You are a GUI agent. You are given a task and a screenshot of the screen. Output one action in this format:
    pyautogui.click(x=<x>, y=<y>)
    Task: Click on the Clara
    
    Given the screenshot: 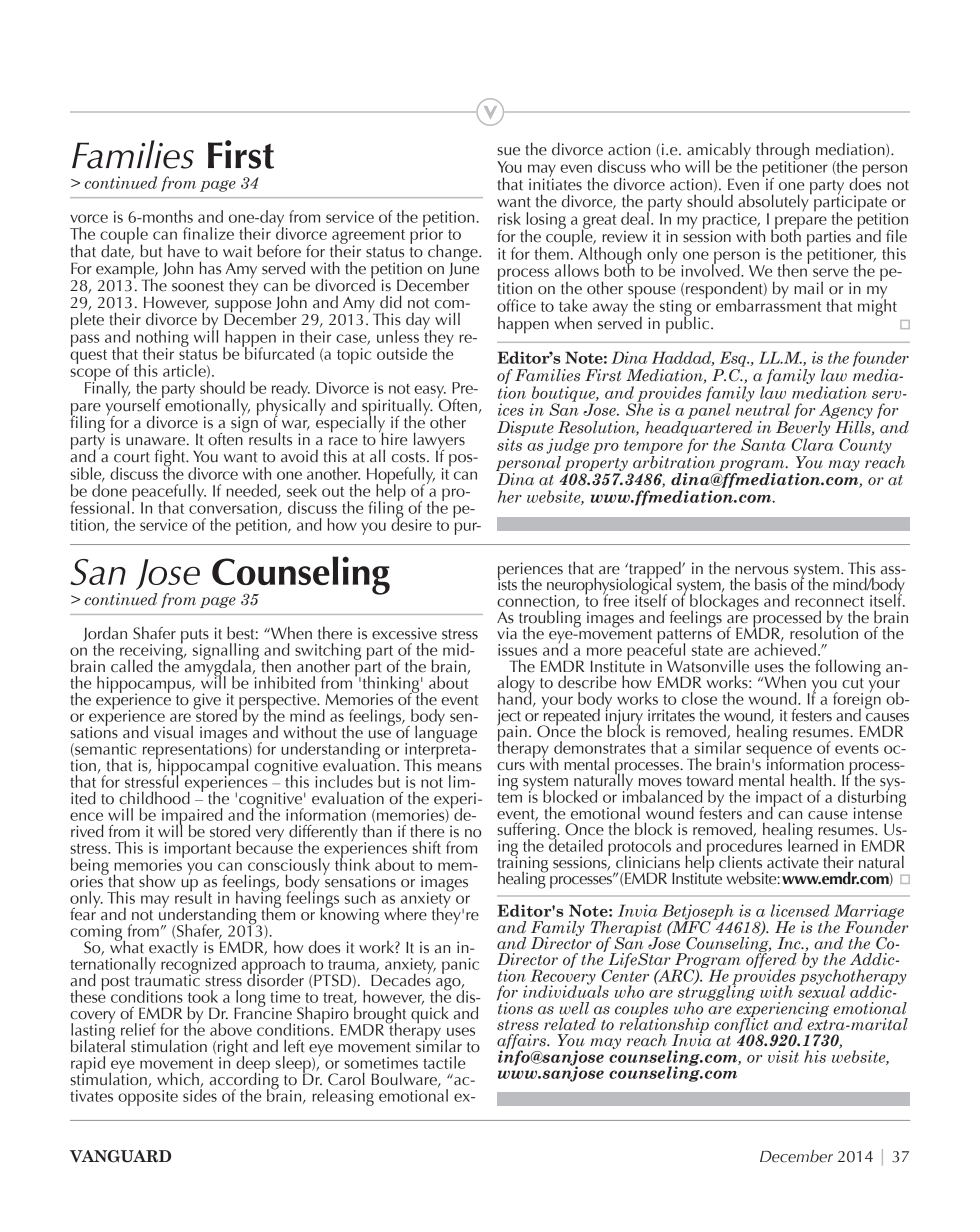 What is the action you would take?
    pyautogui.click(x=812, y=444)
